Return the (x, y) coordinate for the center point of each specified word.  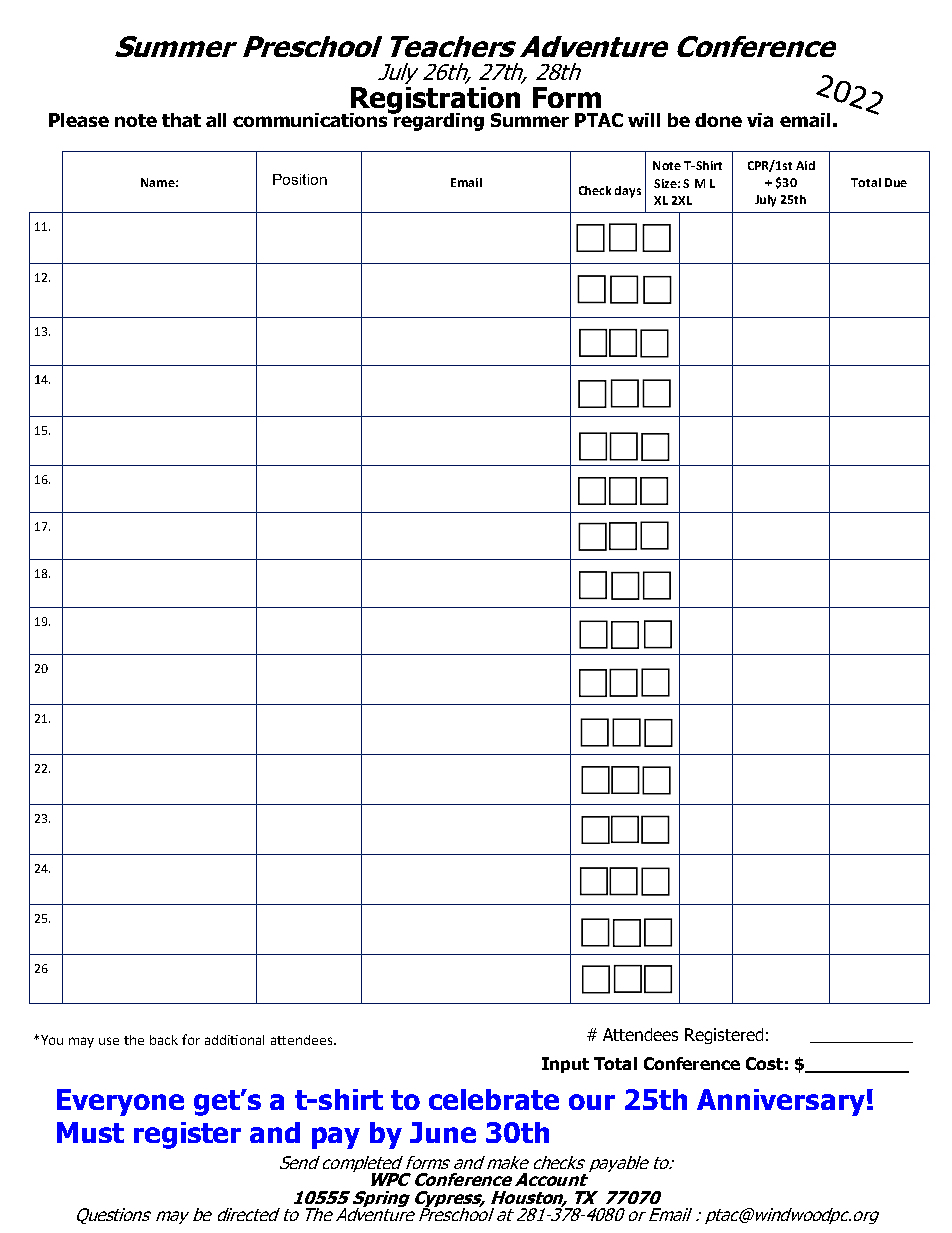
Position (300, 179)
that (181, 120)
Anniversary (781, 1102)
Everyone (120, 1102)
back (164, 1040)
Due (896, 182)
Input (565, 1065)
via (760, 120)
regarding (438, 121)
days (628, 192)
